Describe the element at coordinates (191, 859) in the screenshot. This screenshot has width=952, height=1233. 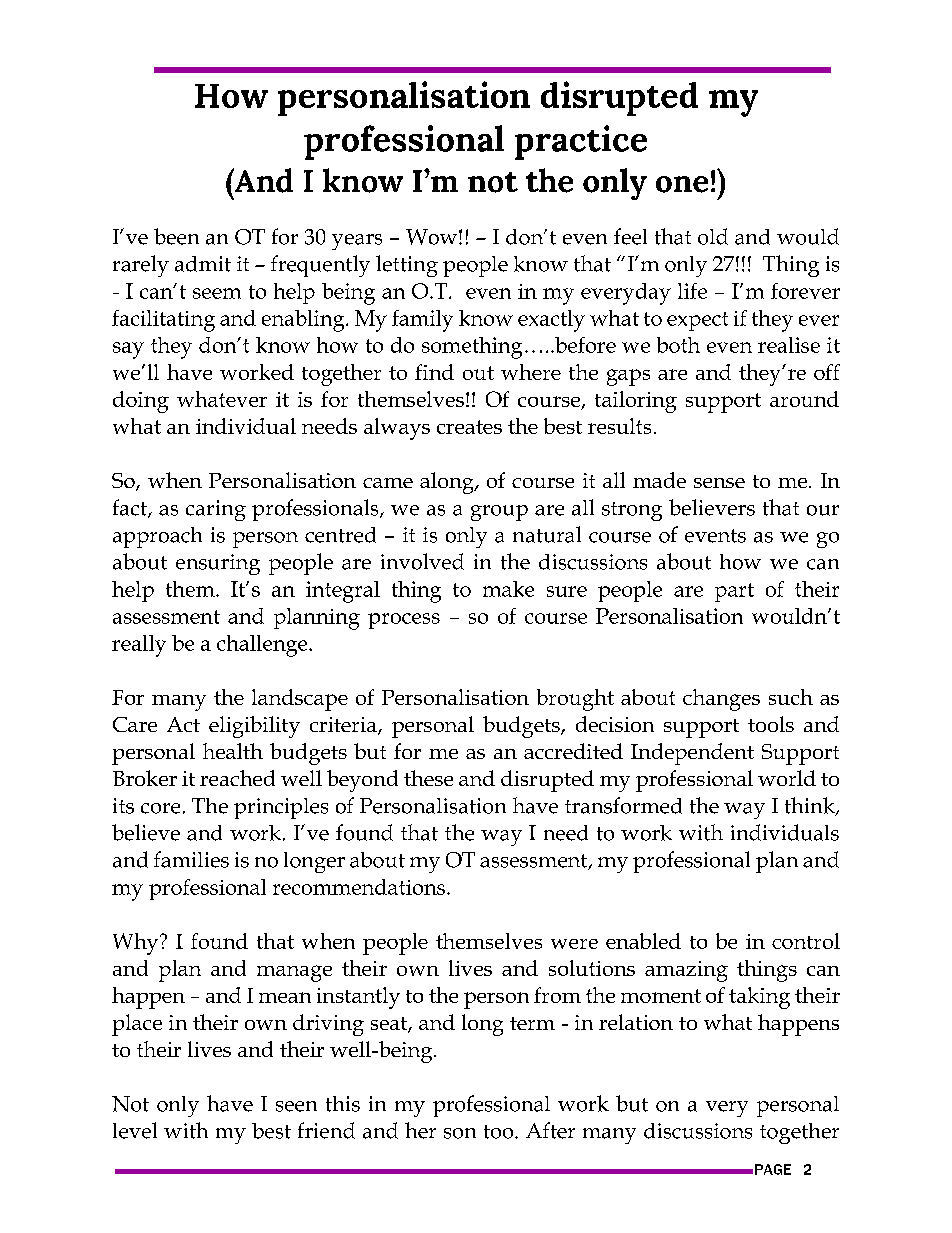
I see `families` at that location.
